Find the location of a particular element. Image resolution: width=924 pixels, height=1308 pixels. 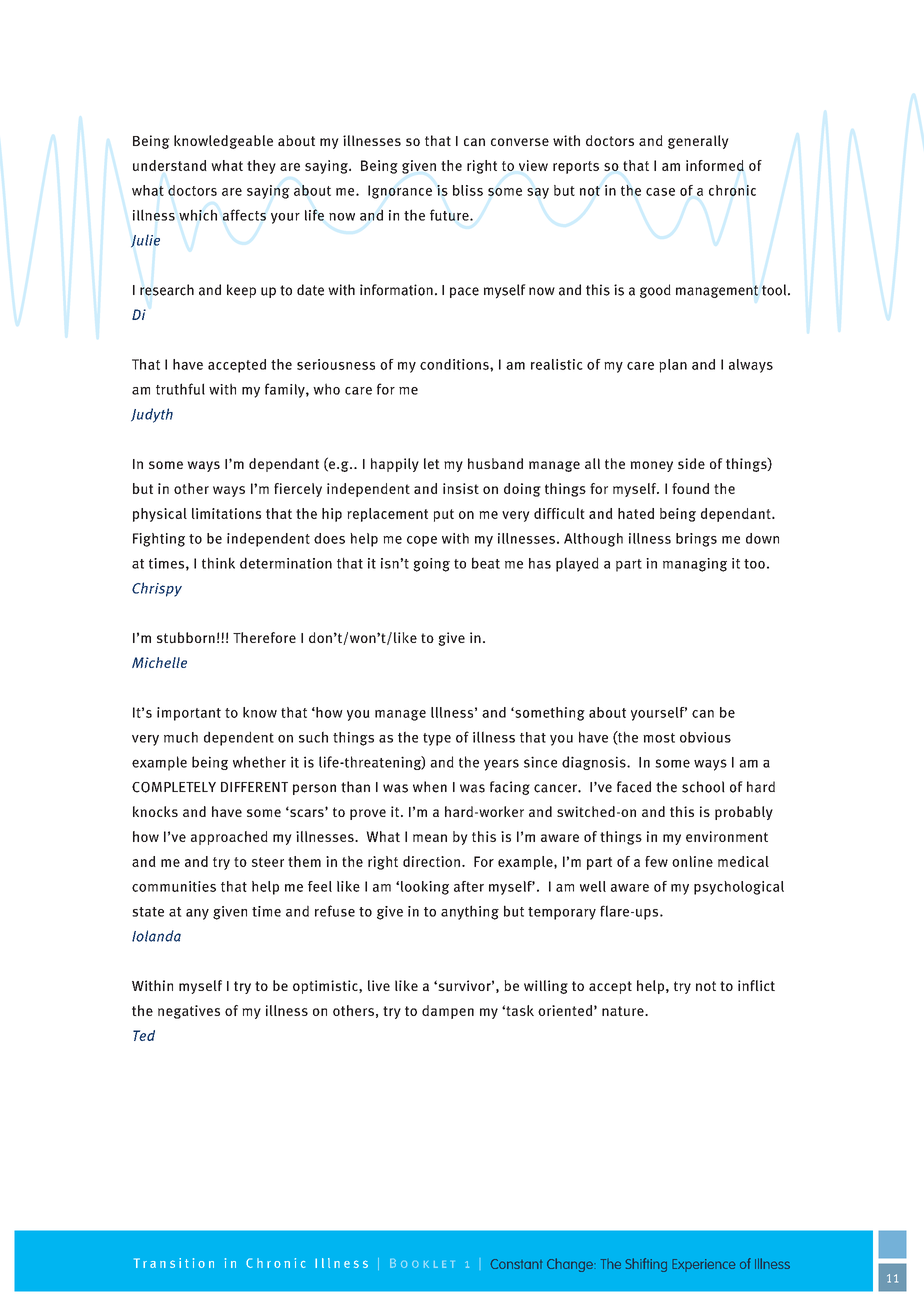

informed is located at coordinates (715, 165).
